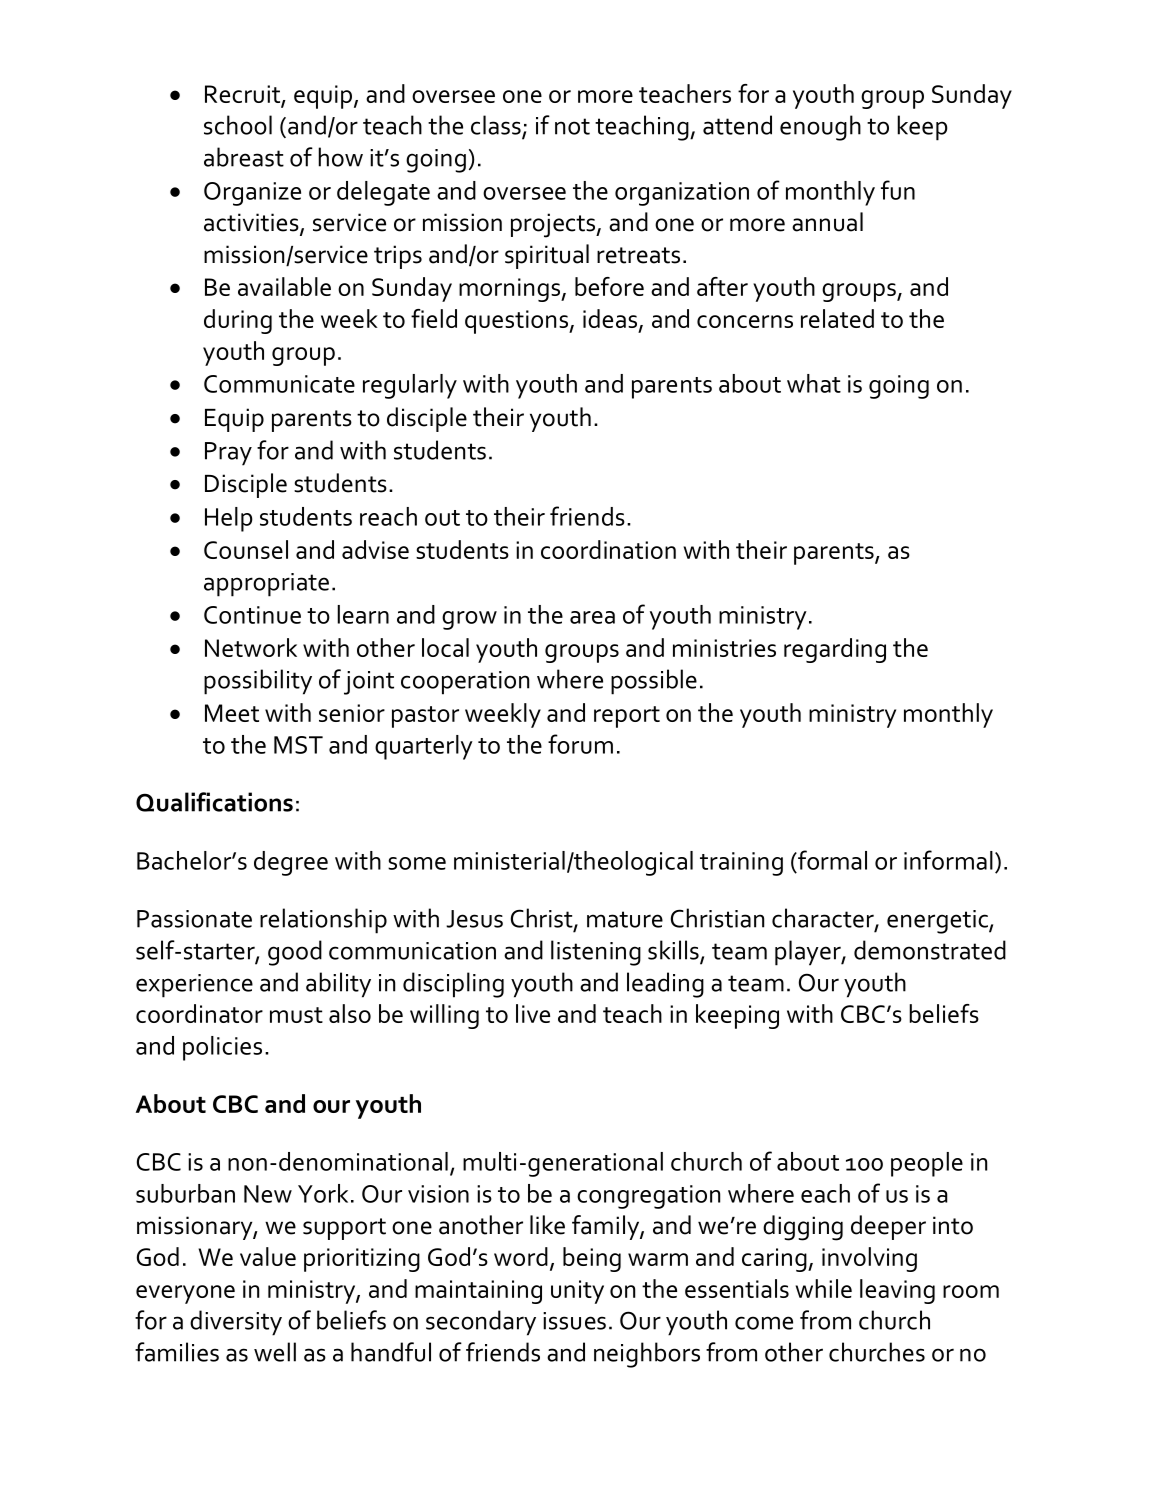  What do you see at coordinates (930, 950) in the image?
I see `demonstrated` at bounding box center [930, 950].
